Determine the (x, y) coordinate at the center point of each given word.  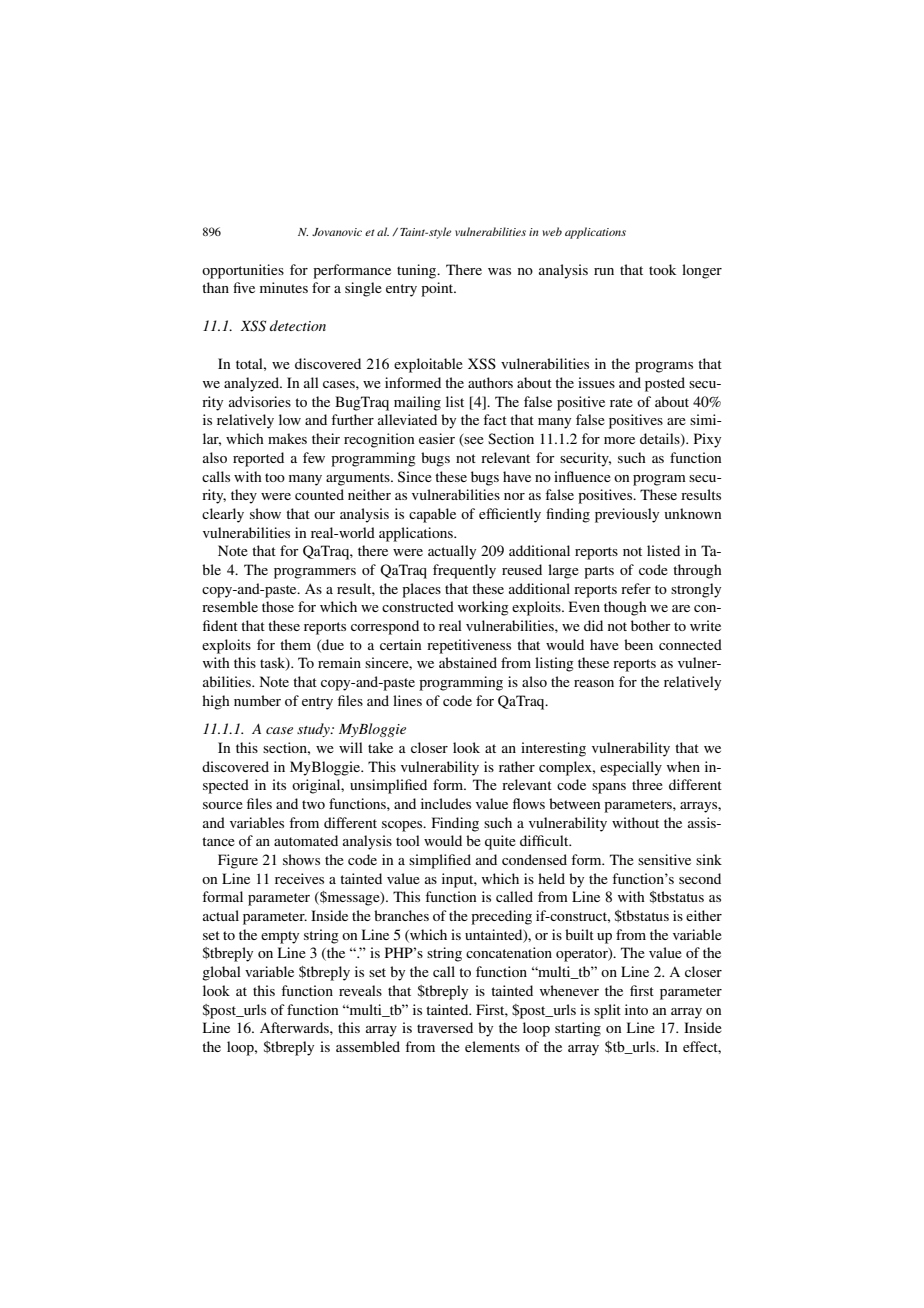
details (661, 440)
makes (287, 438)
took (662, 269)
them (295, 644)
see (473, 442)
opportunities (243, 271)
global (221, 973)
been (638, 644)
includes (446, 803)
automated (306, 840)
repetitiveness (469, 646)
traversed (445, 1027)
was (499, 271)
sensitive (664, 859)
